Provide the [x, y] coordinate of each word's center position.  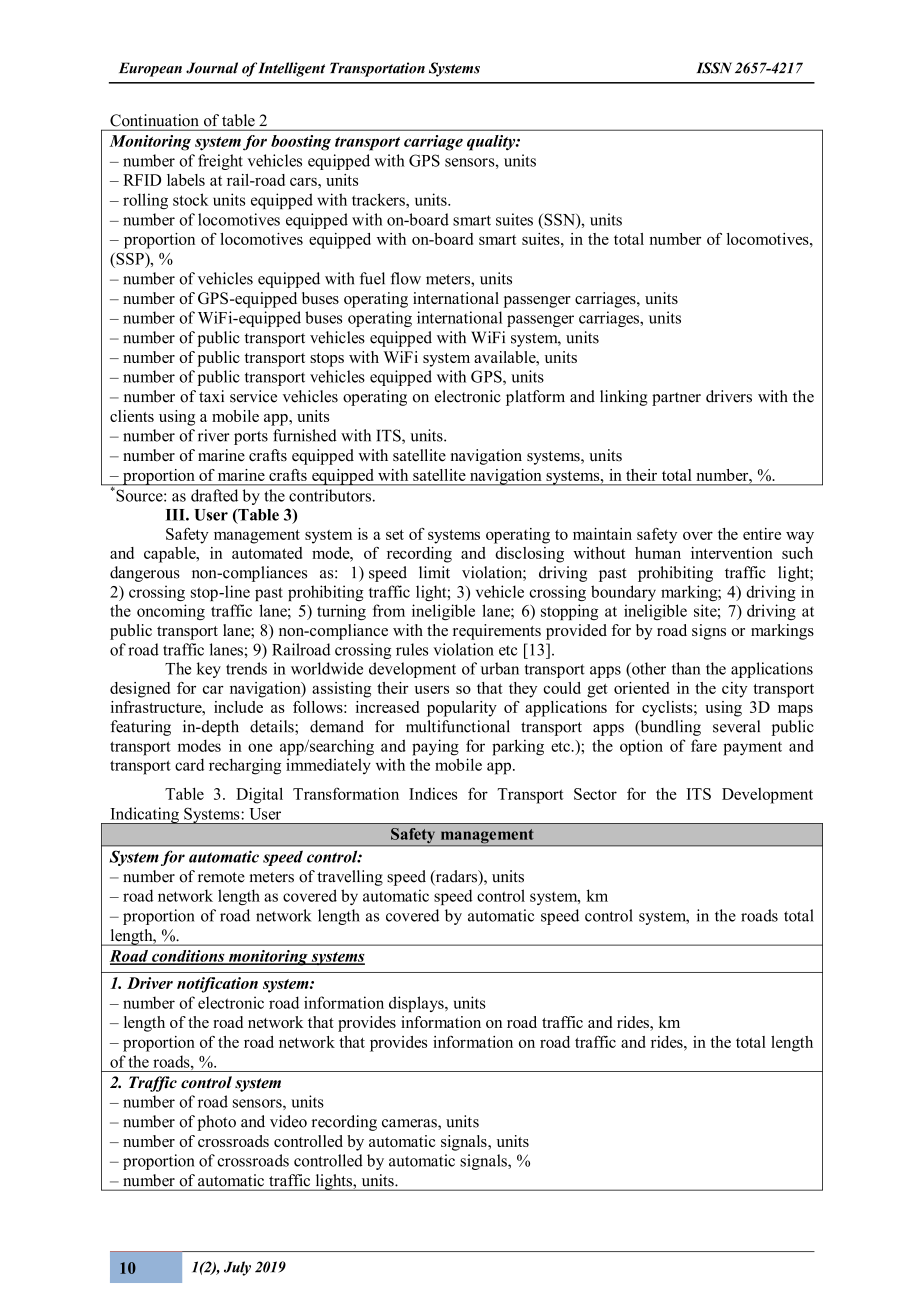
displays [417, 1004]
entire [762, 534]
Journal [212, 68]
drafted [214, 495]
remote [221, 877]
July [237, 1268]
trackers [379, 199]
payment [752, 749]
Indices [433, 794]
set [395, 535]
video [288, 1121]
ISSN [714, 68]
